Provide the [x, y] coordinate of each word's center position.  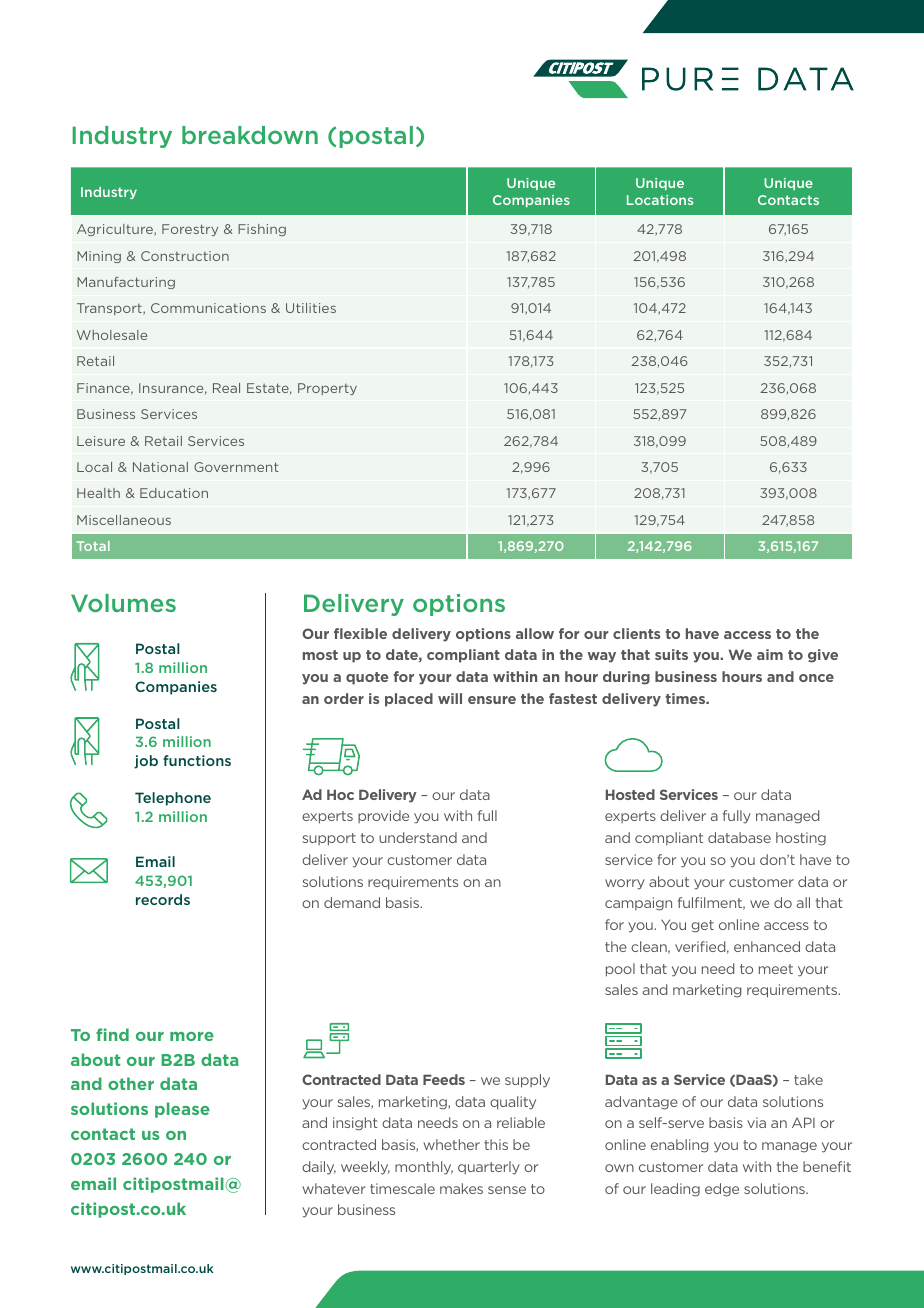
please [182, 1110]
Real [226, 388]
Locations [660, 200]
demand [352, 902]
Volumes [123, 603]
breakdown [250, 135]
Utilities [311, 308]
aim [770, 654]
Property [327, 389]
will [450, 698]
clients [636, 633]
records [163, 899]
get [702, 926]
